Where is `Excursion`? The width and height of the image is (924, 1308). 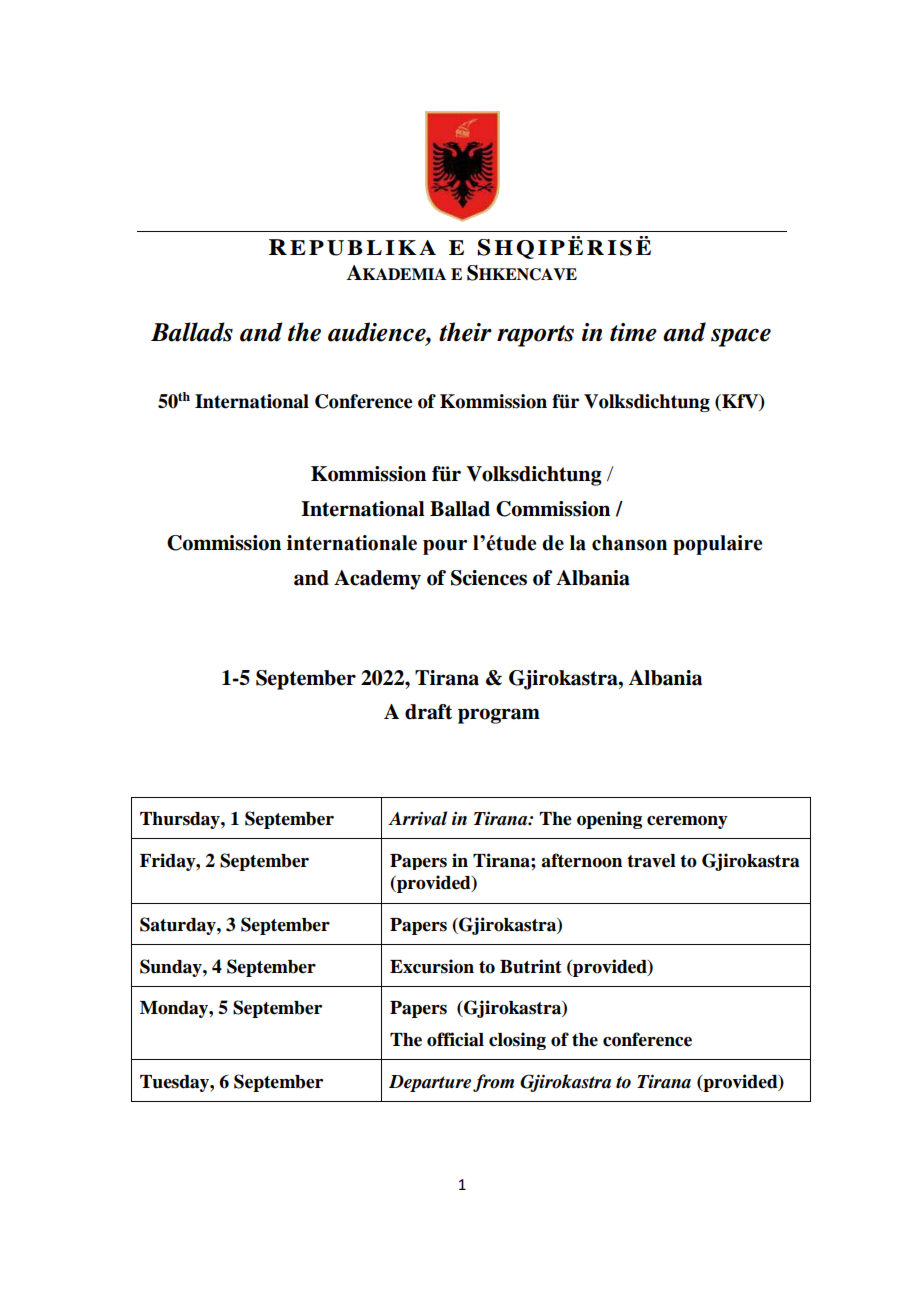 Excursion is located at coordinates (432, 966).
